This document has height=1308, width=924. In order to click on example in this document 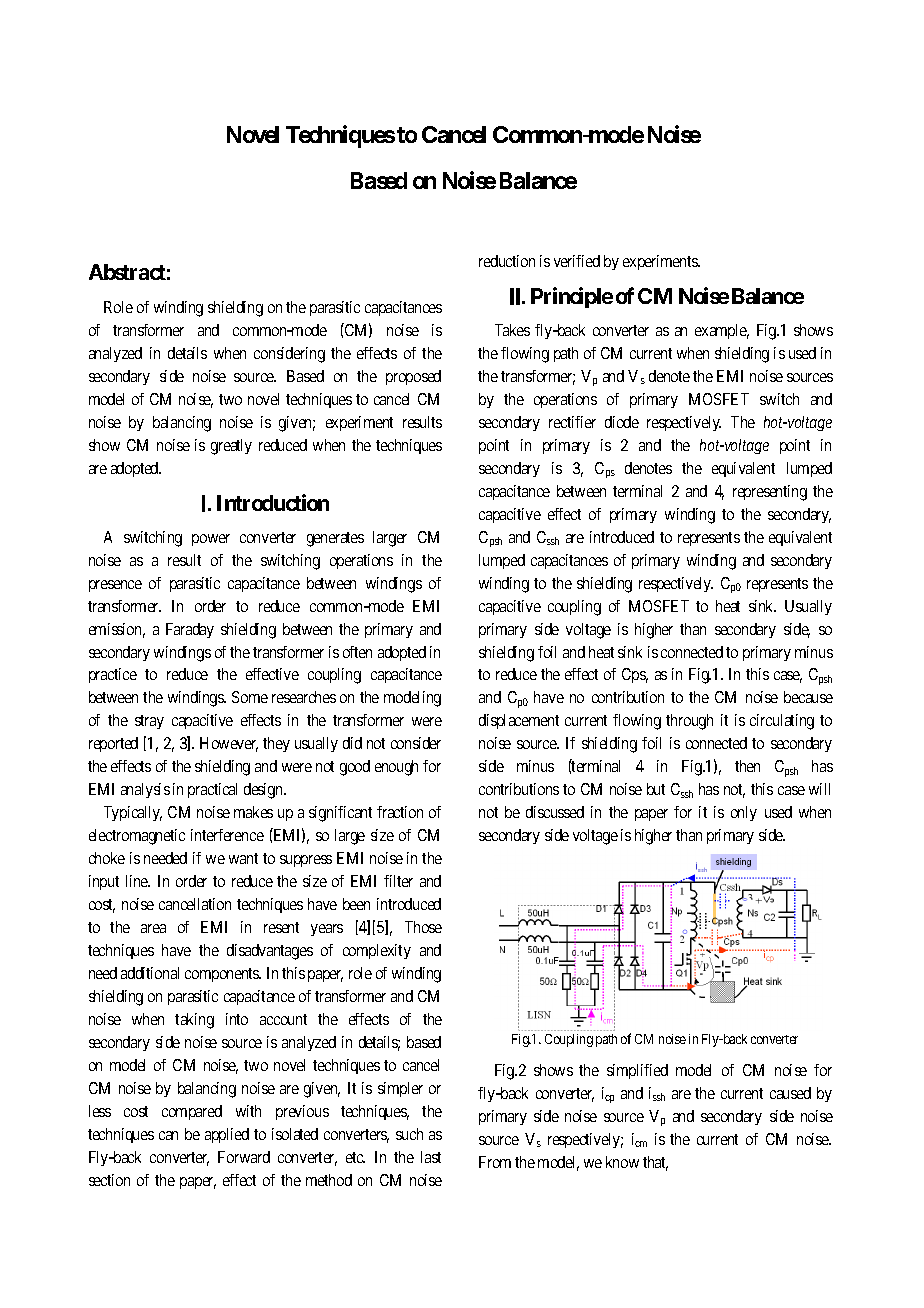, I will do `click(722, 331)`.
